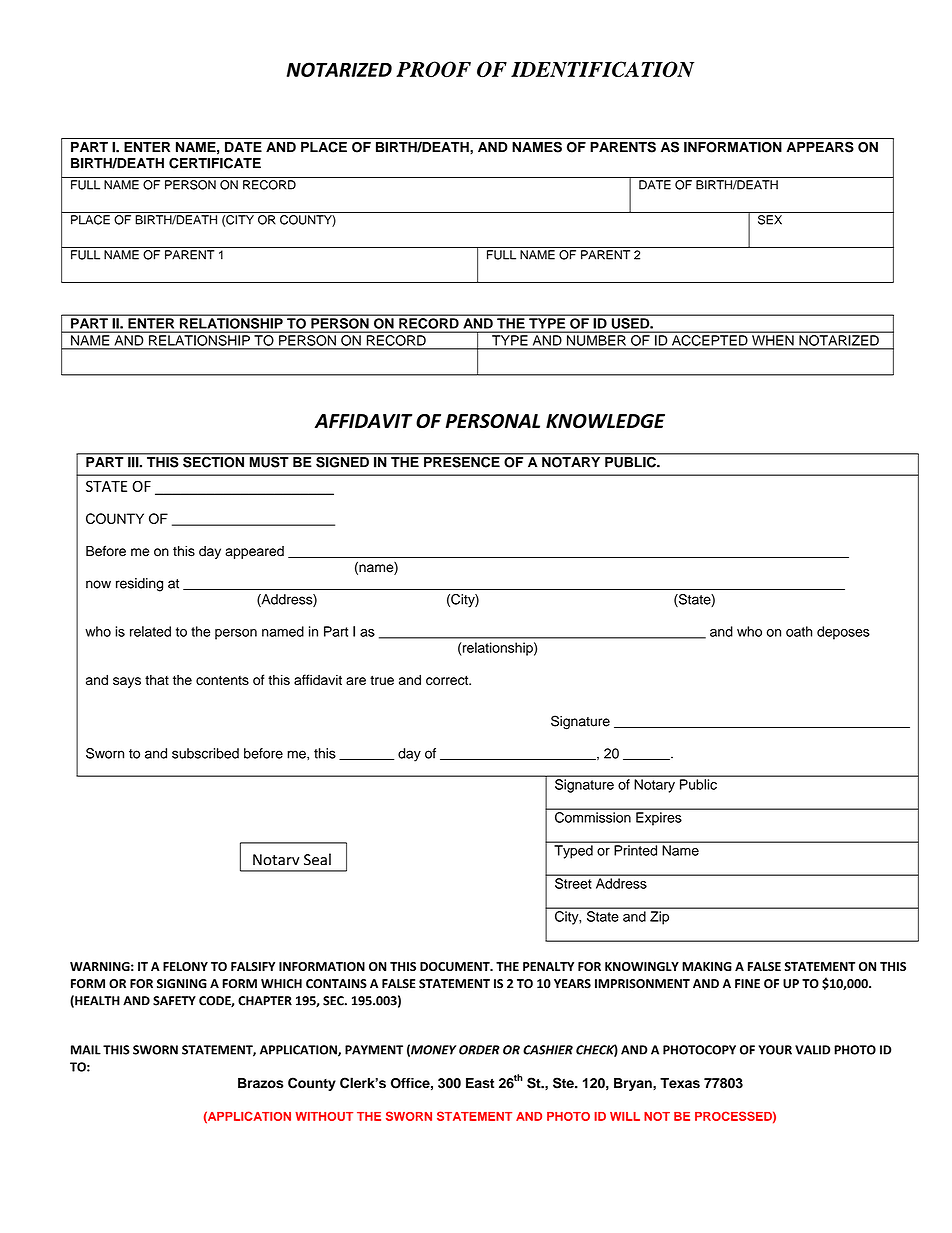 This document has width=952, height=1233. What do you see at coordinates (448, 680) in the document?
I see `correct` at bounding box center [448, 680].
